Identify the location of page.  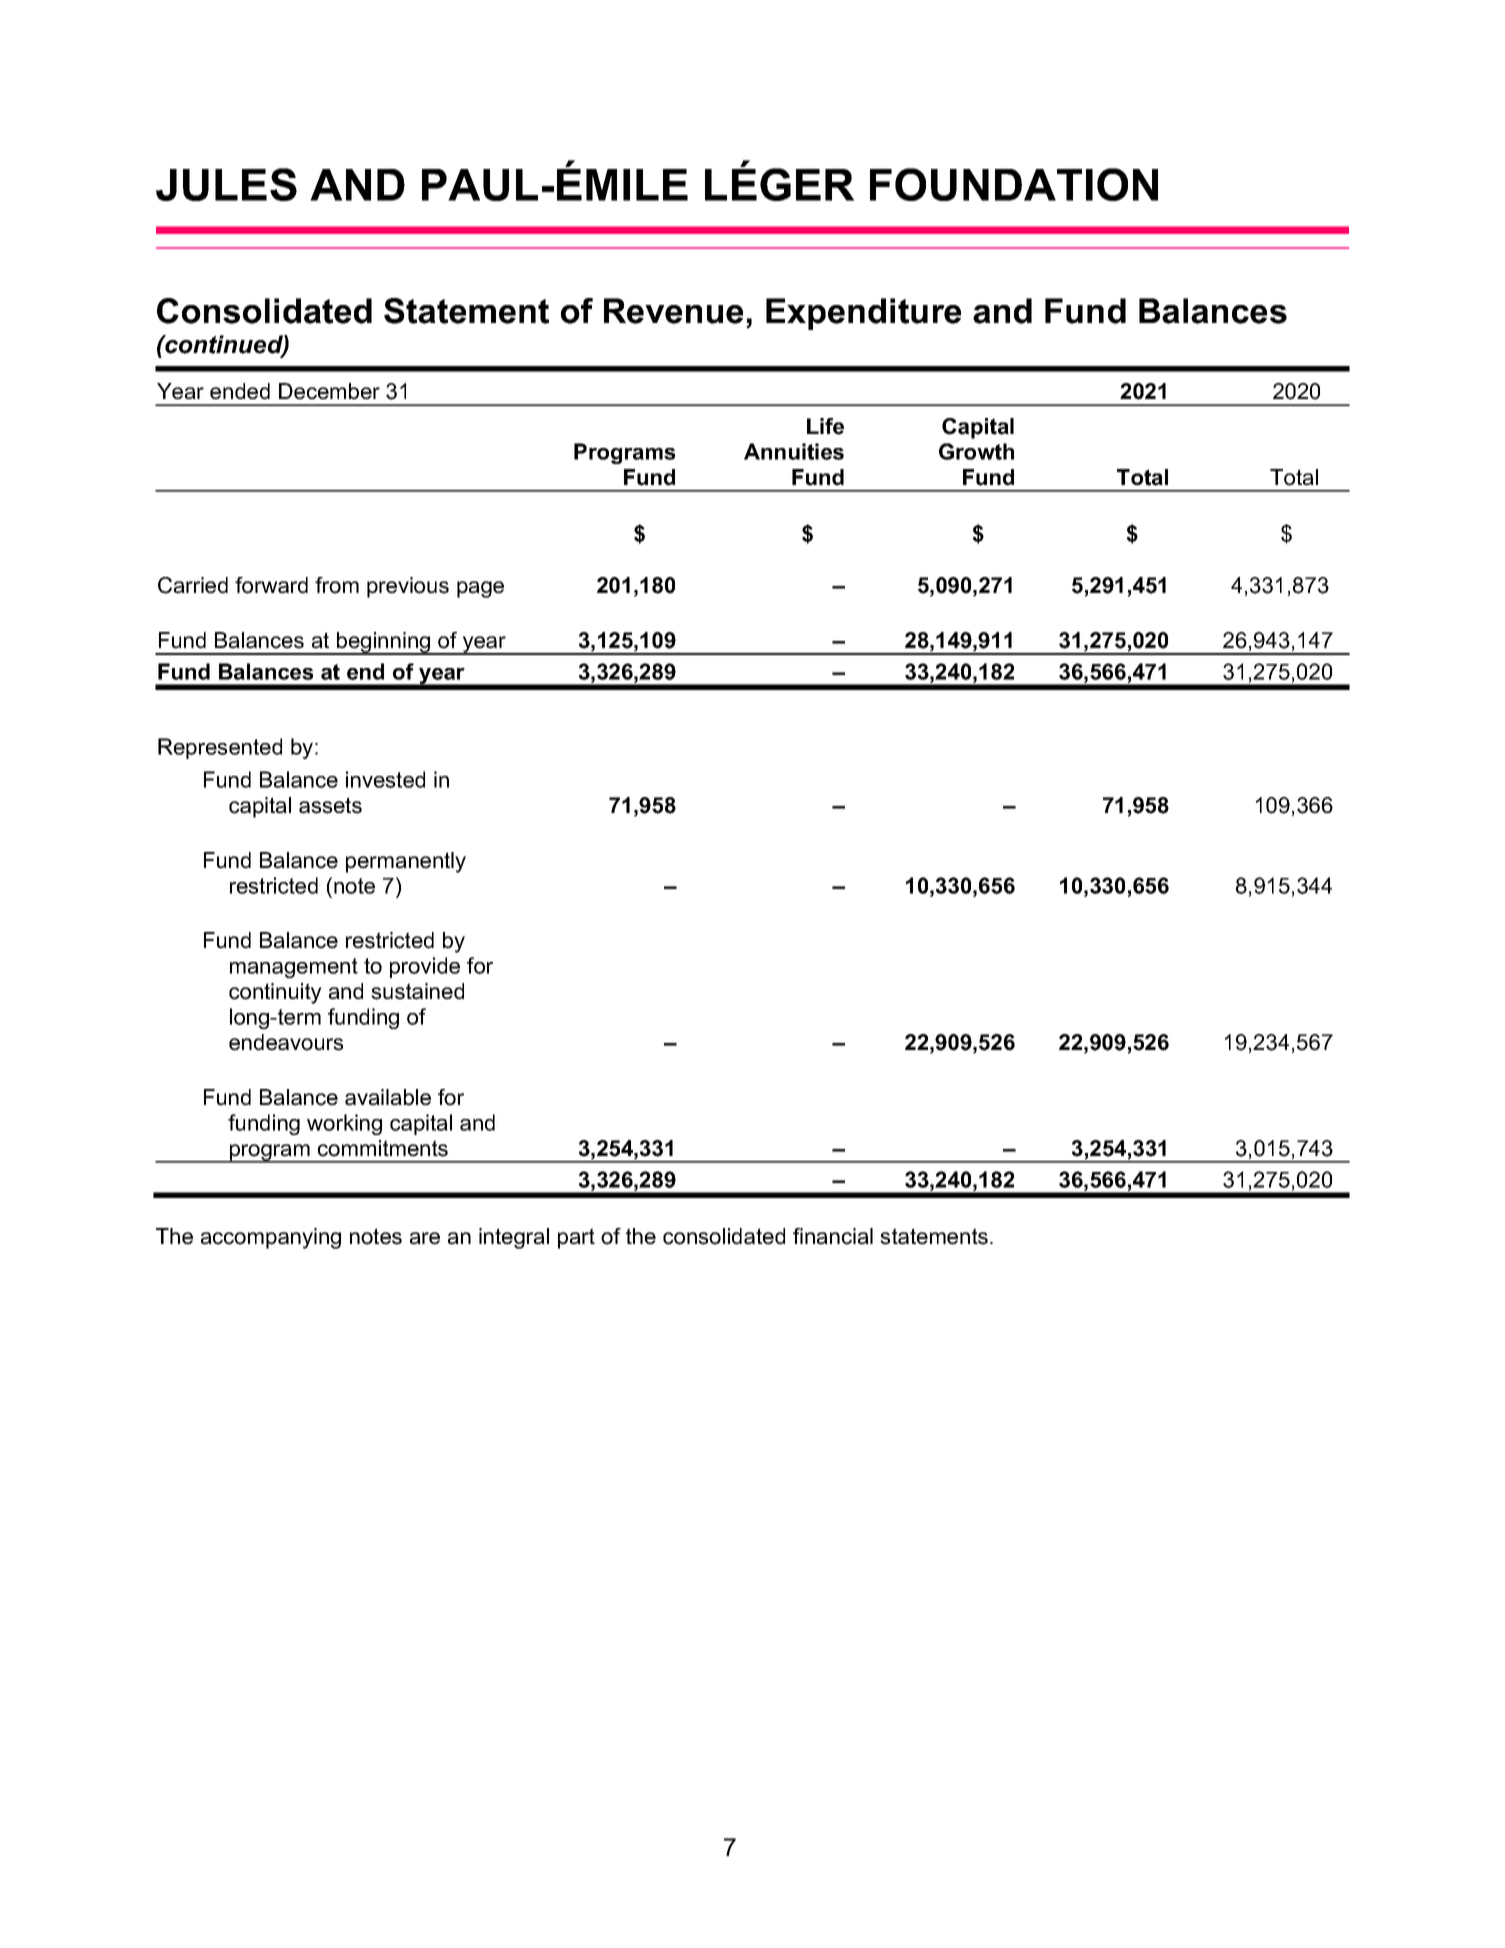
(480, 589).
